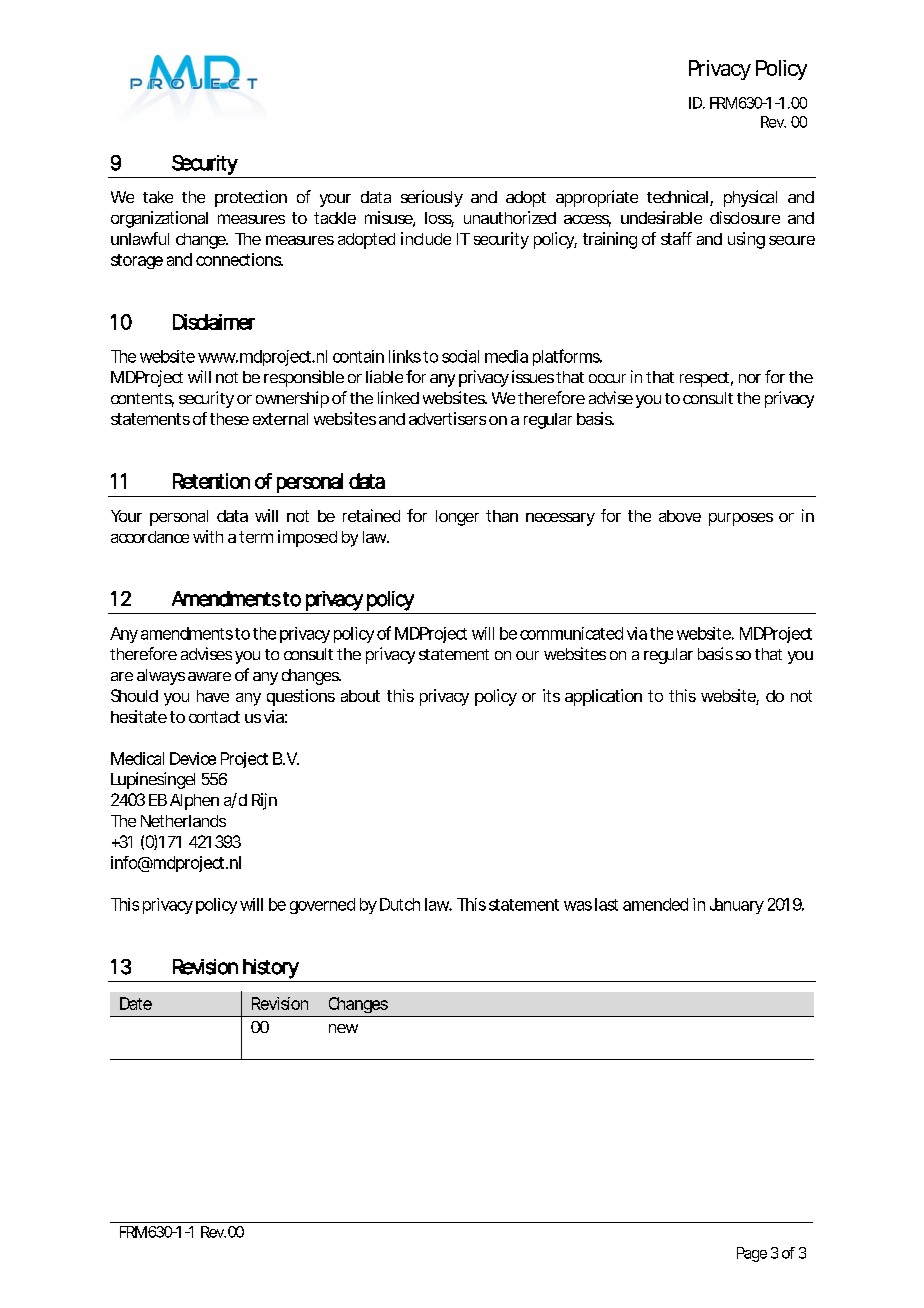  Describe the element at coordinates (239, 259) in the screenshot. I see `connections` at that location.
